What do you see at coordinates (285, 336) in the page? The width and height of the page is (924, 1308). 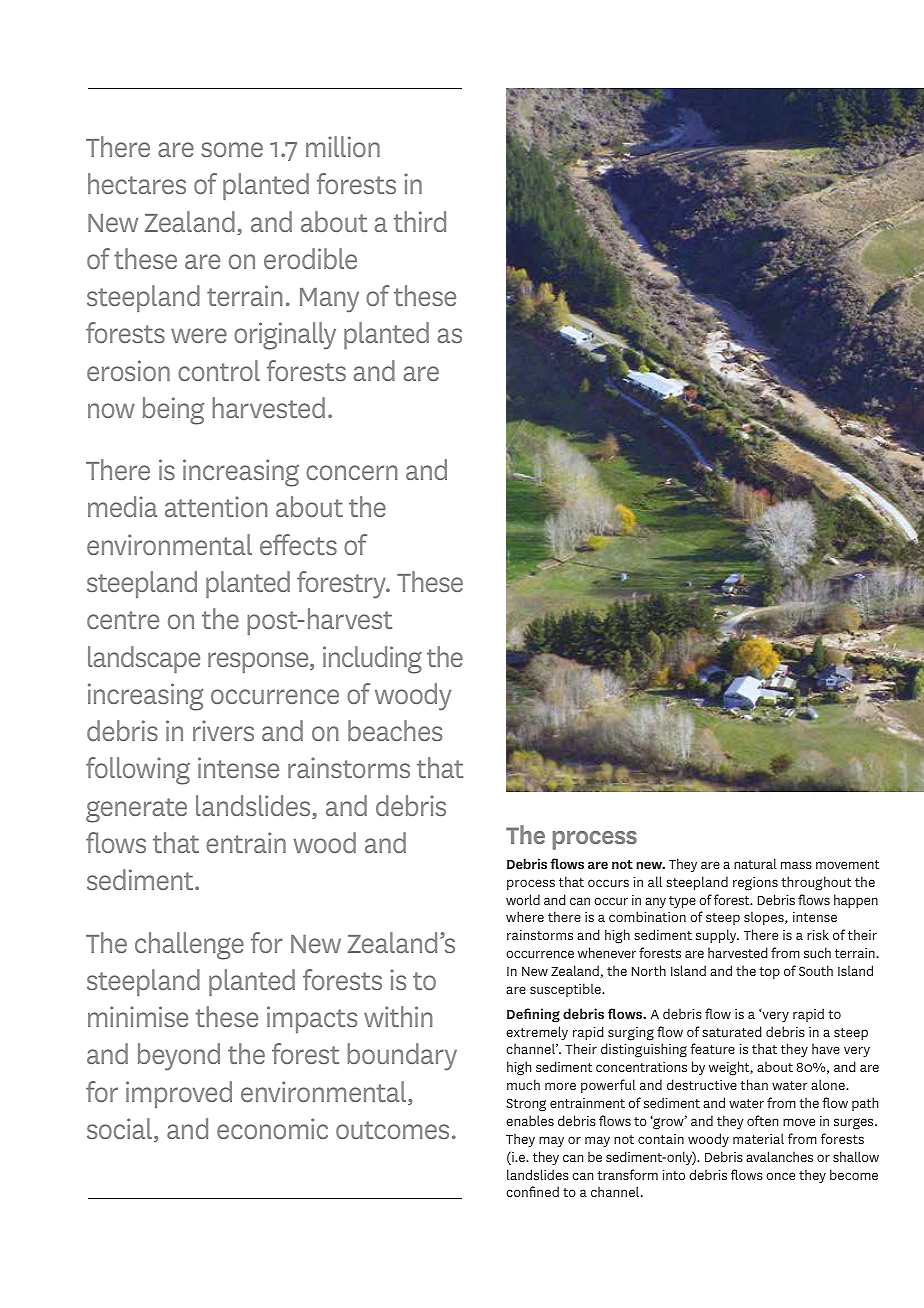 I see `originally` at bounding box center [285, 336].
